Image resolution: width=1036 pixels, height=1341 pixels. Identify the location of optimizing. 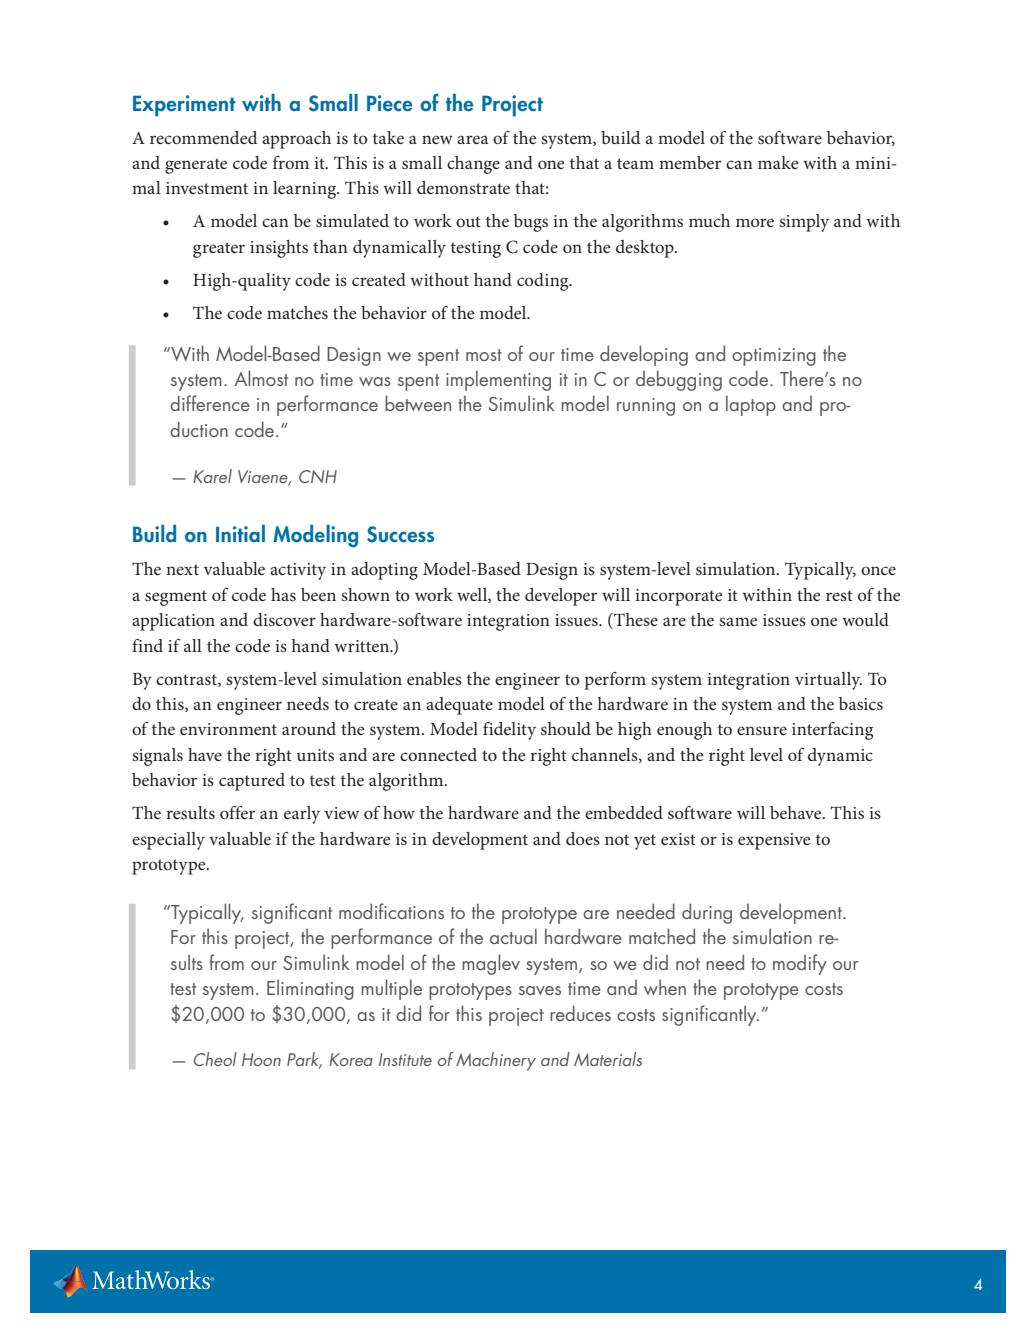
(774, 357).
